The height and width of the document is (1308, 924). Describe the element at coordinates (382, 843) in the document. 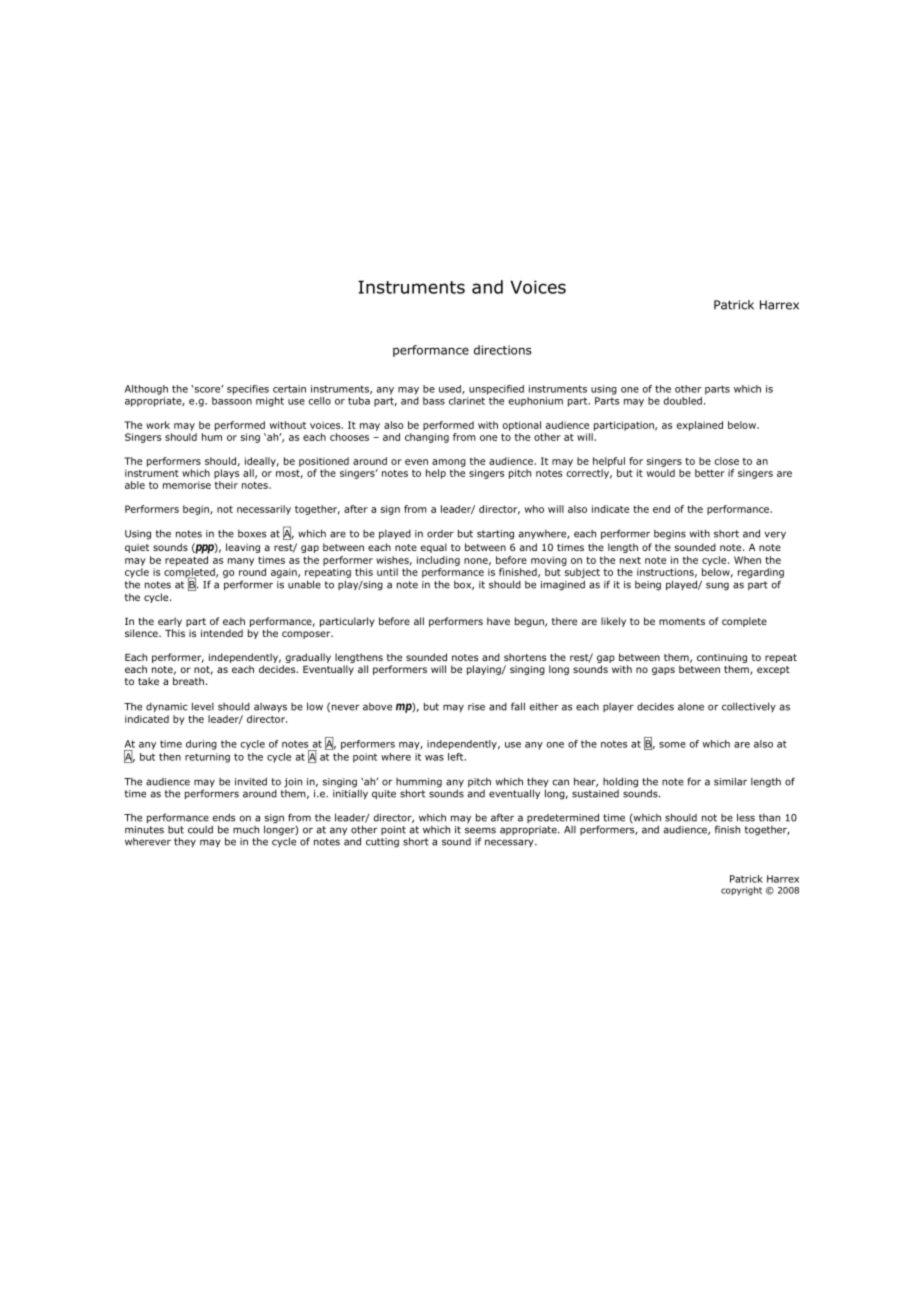

I see `cutting` at that location.
